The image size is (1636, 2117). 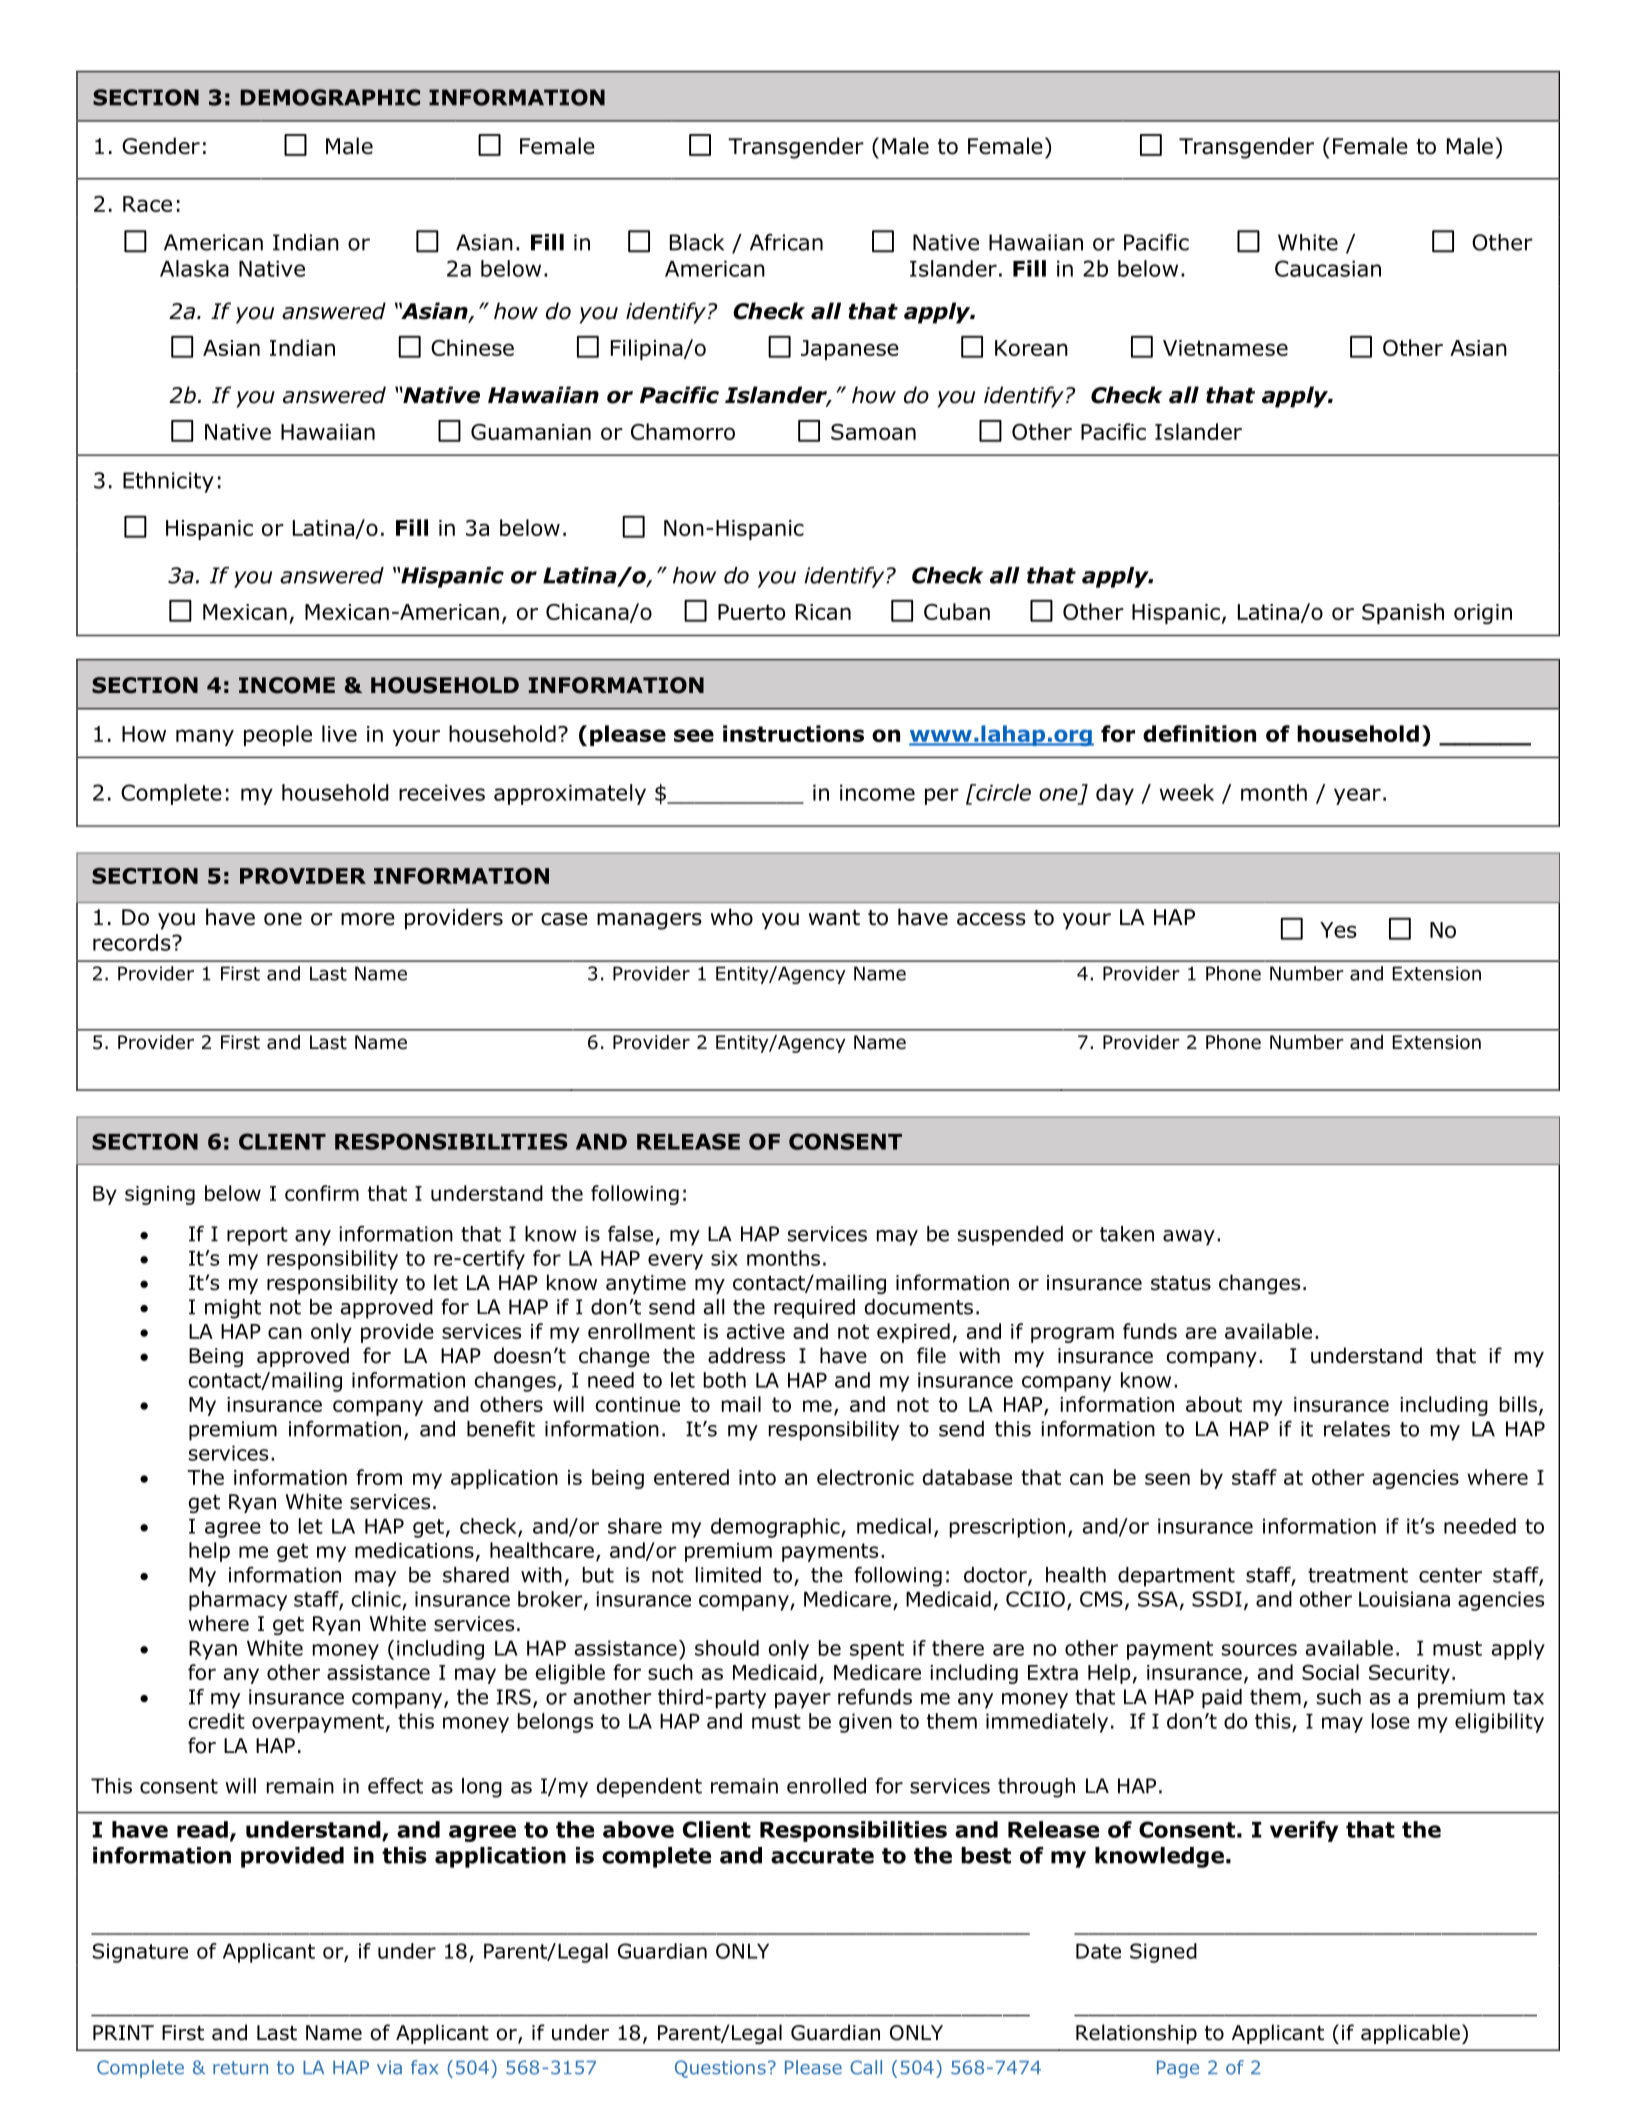 What do you see at coordinates (240, 2068) in the screenshot?
I see `return` at bounding box center [240, 2068].
